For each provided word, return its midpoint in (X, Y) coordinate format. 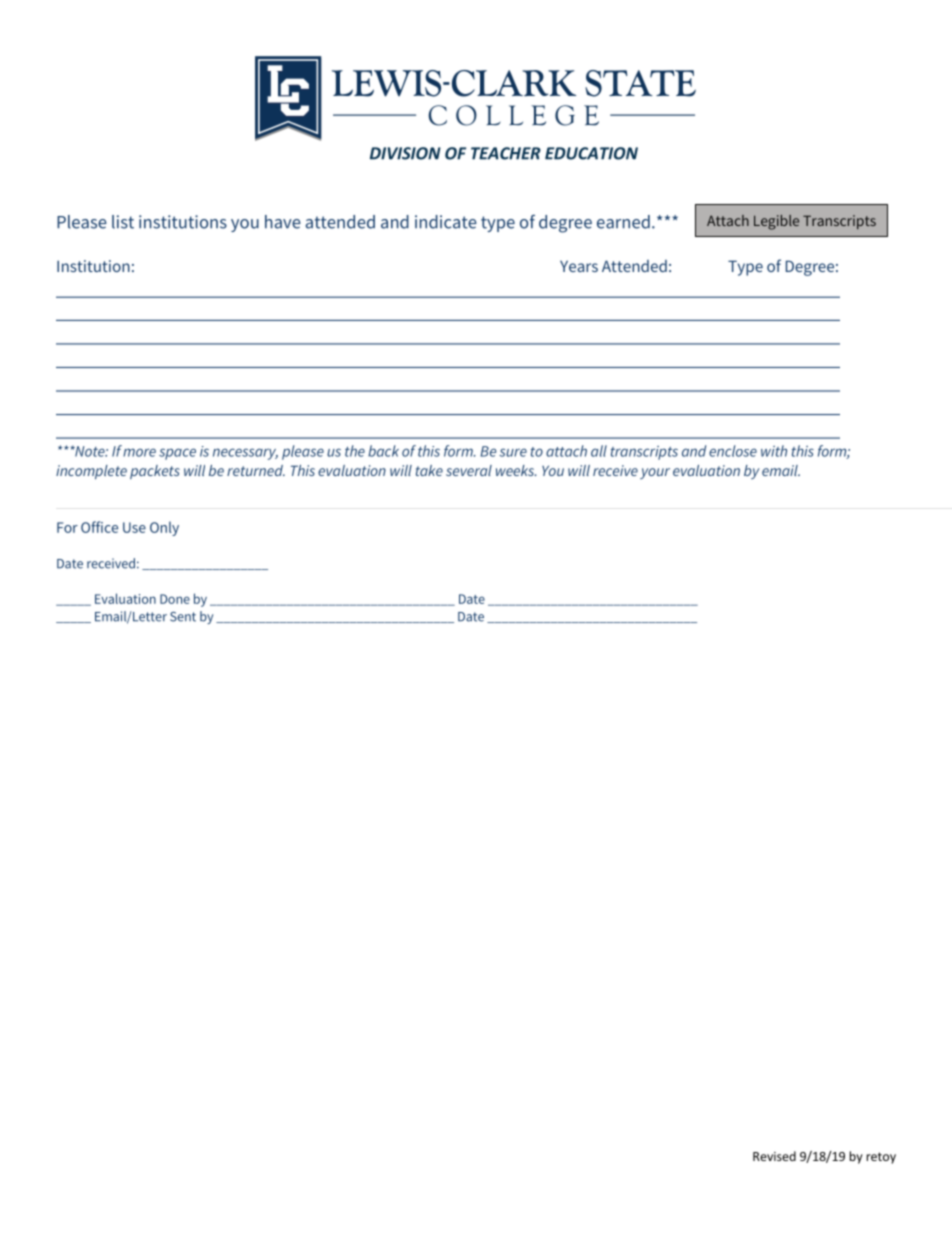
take (429, 470)
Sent (183, 617)
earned (623, 222)
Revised (774, 1156)
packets (155, 472)
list (123, 222)
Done (175, 599)
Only (164, 528)
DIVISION (405, 153)
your (655, 473)
